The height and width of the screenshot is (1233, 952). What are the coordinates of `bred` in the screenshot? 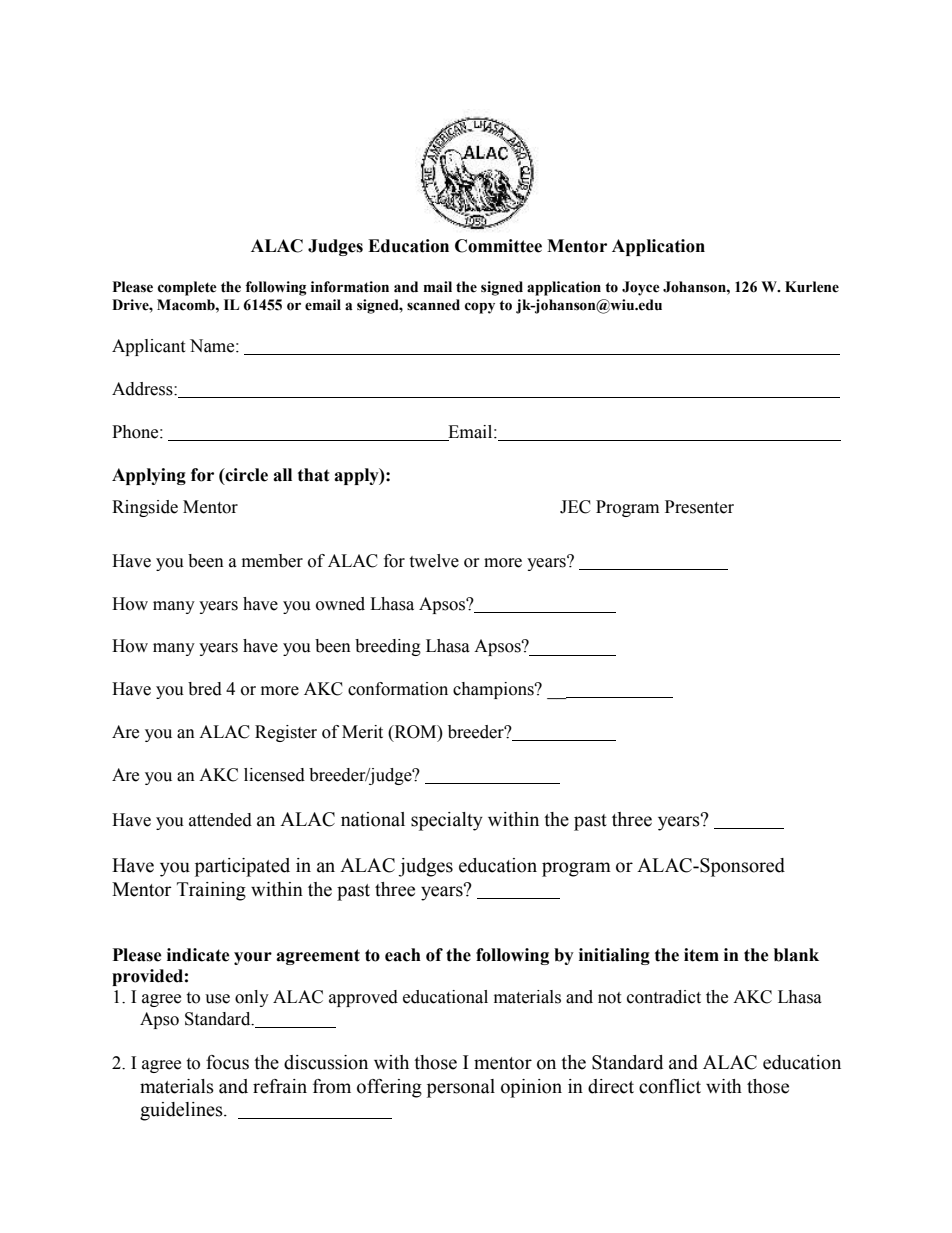 It's located at (205, 689).
